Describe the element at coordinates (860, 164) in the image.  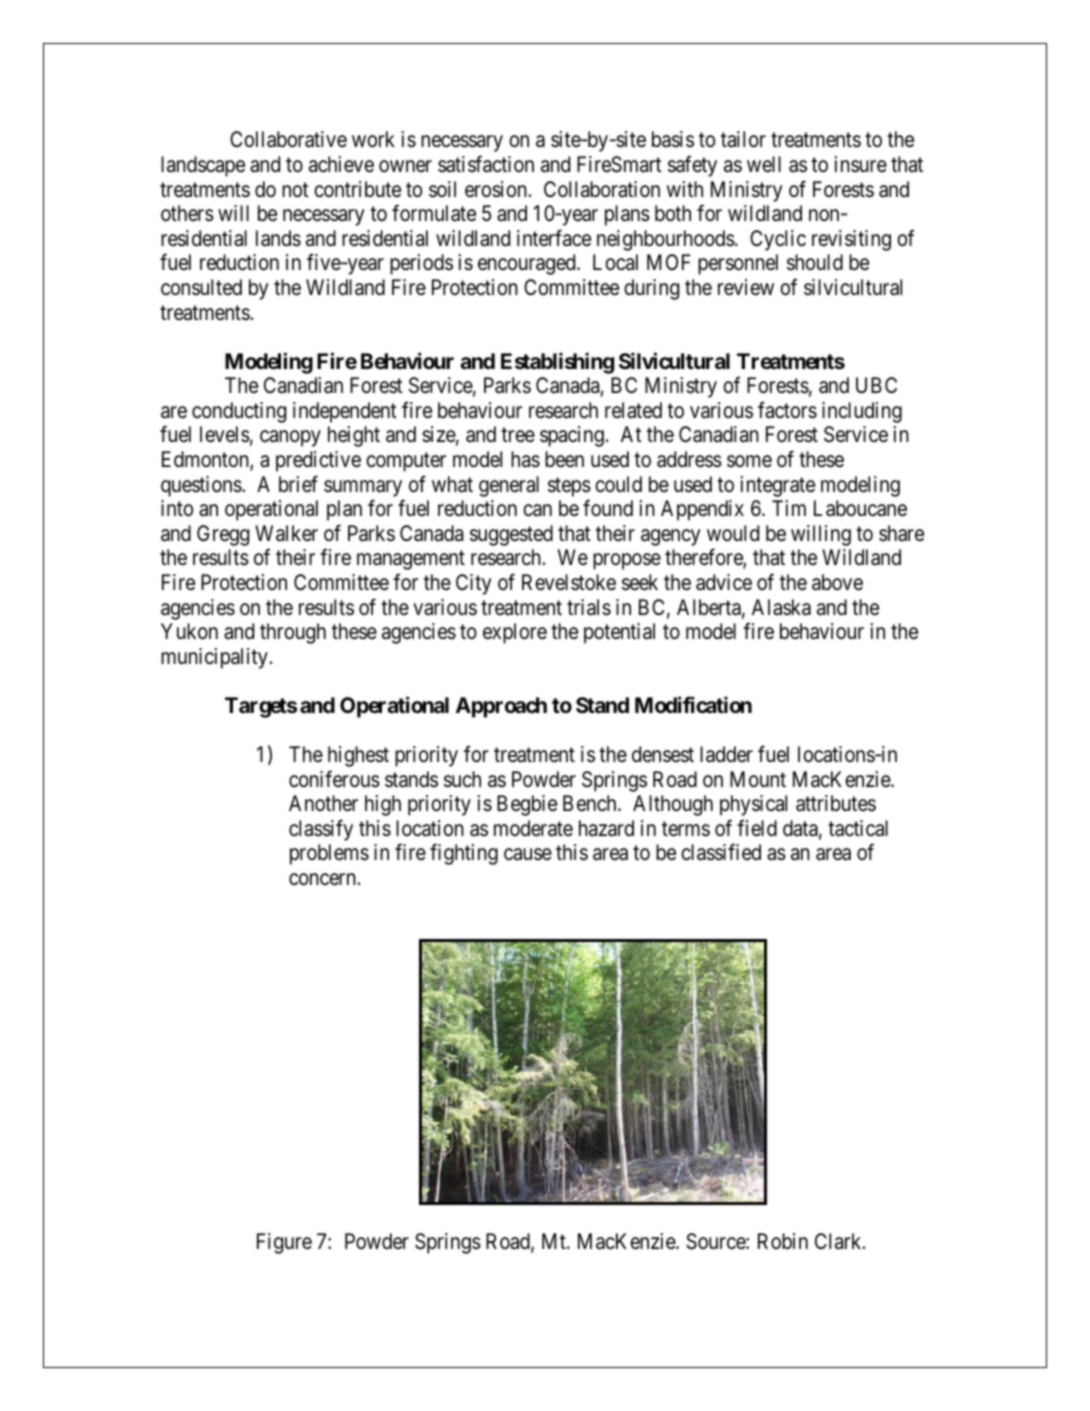
I see `insure` at that location.
